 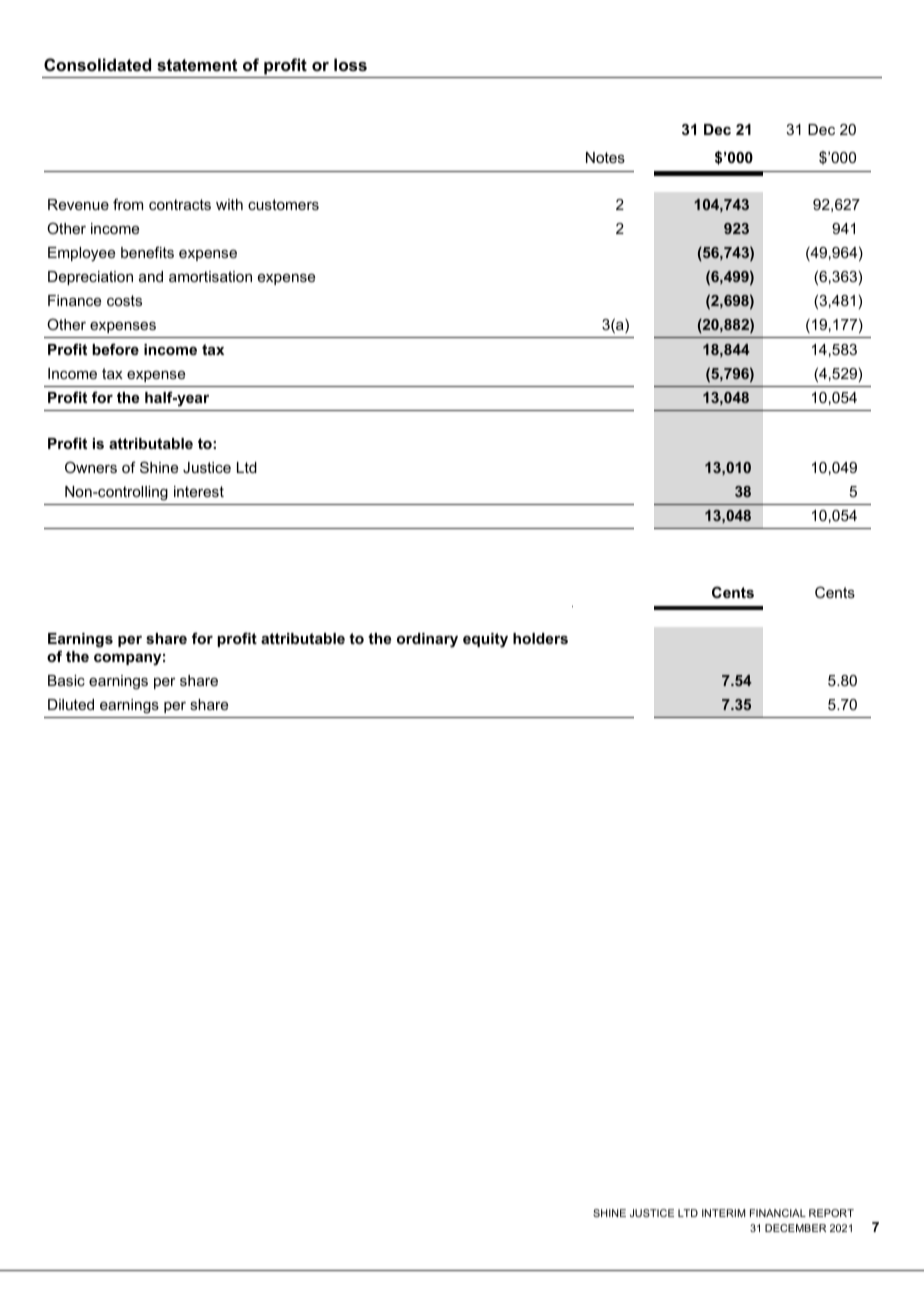 I want to click on Owners, so click(x=91, y=467).
